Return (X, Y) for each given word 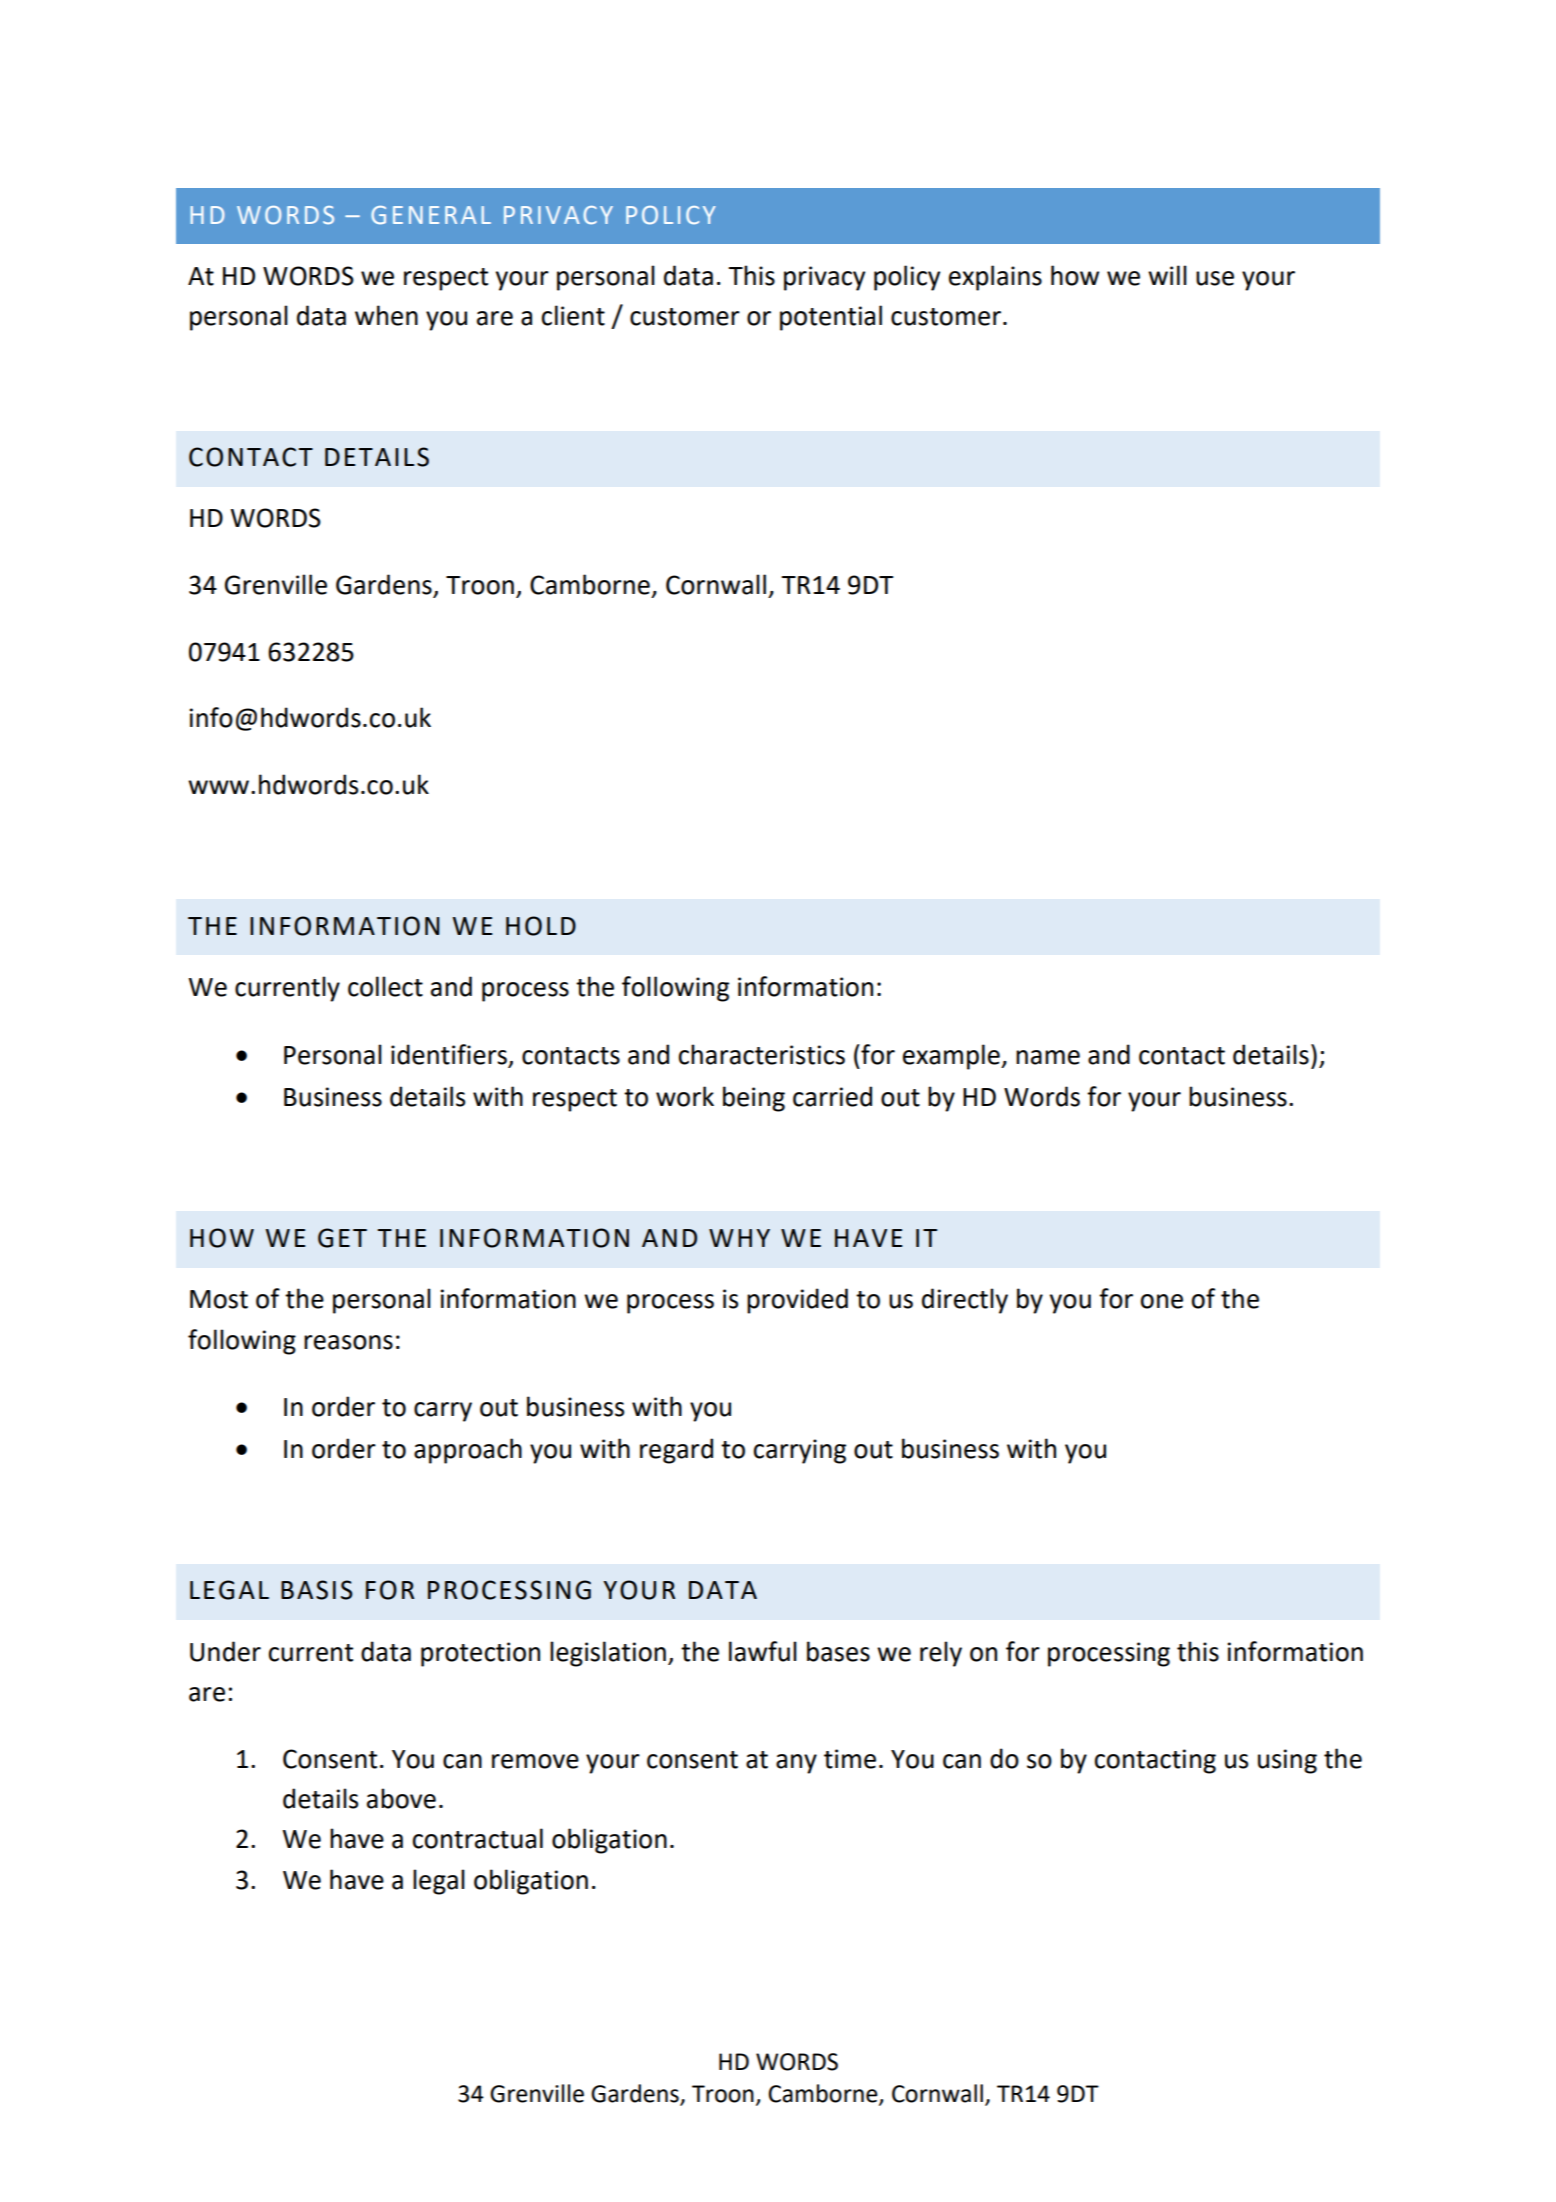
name (1048, 1057)
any (796, 1764)
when (386, 315)
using (1287, 1761)
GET (342, 1238)
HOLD (541, 926)
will (1167, 275)
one (1162, 1301)
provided (797, 1301)
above (401, 1798)
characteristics (762, 1054)
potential (831, 318)
